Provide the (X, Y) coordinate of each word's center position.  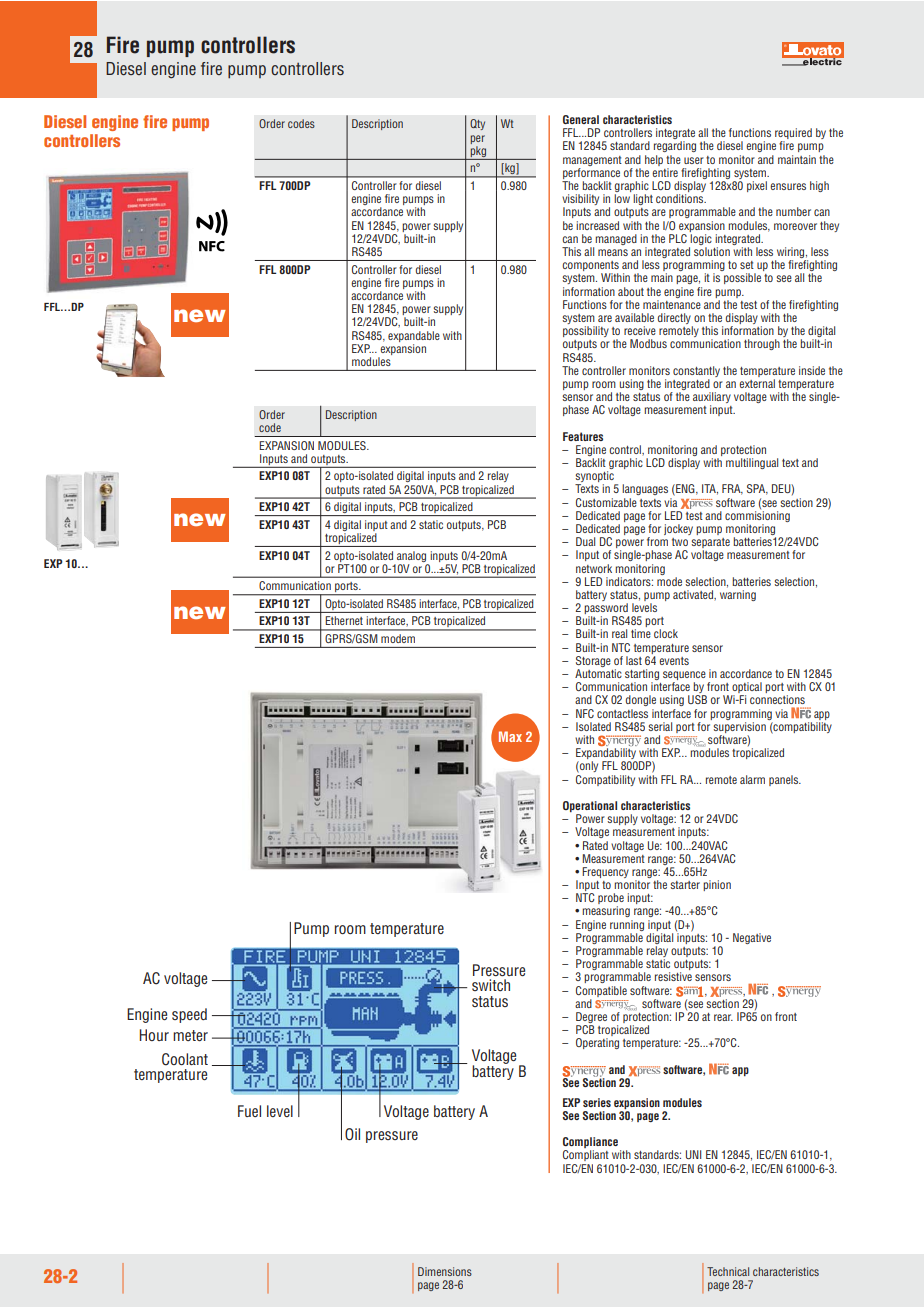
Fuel (249, 1111)
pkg (478, 153)
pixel (757, 186)
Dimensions (445, 1271)
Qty (477, 124)
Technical (728, 1271)
